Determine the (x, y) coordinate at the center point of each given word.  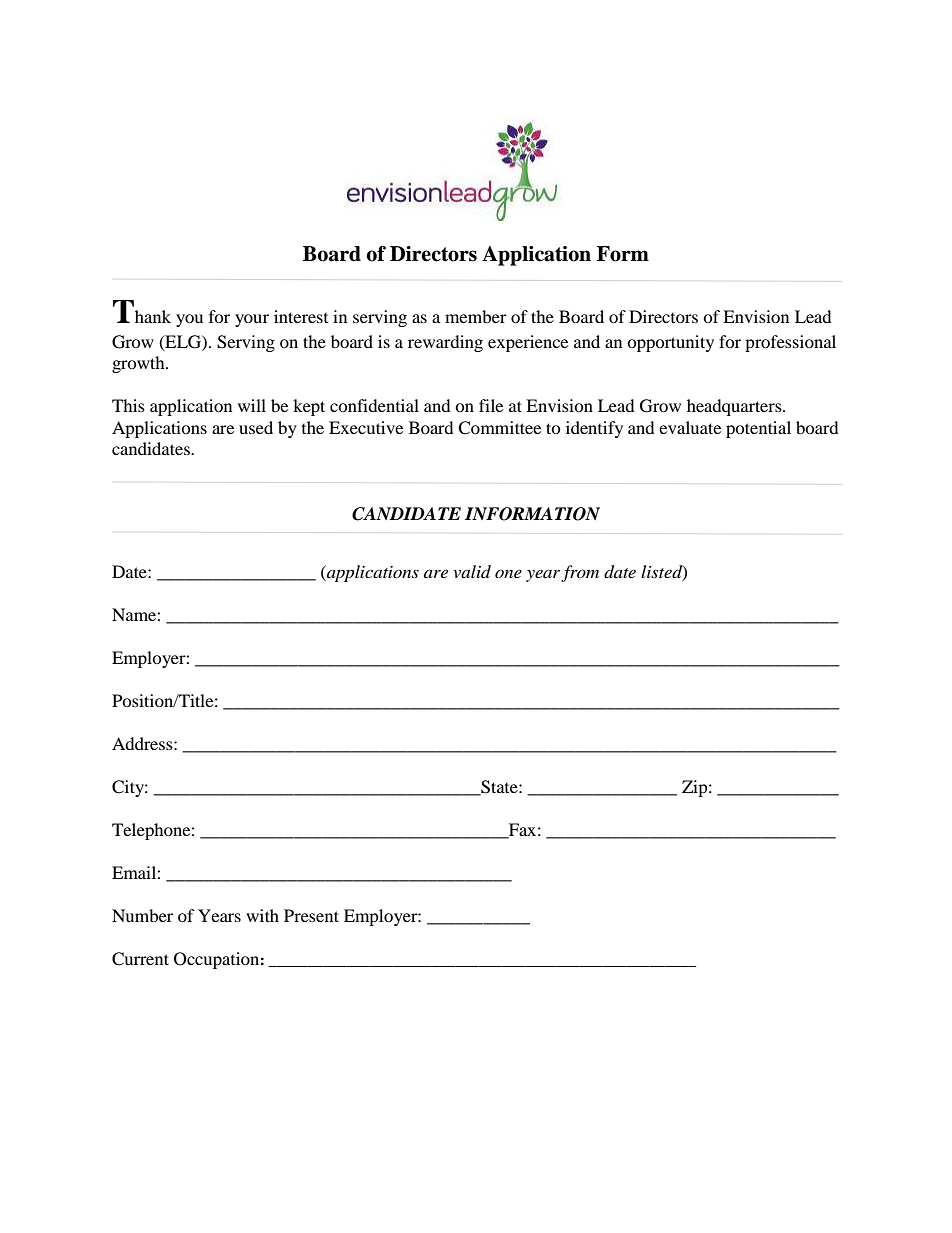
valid (472, 571)
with (262, 915)
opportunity (670, 343)
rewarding (445, 343)
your (252, 320)
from (580, 573)
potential (758, 429)
